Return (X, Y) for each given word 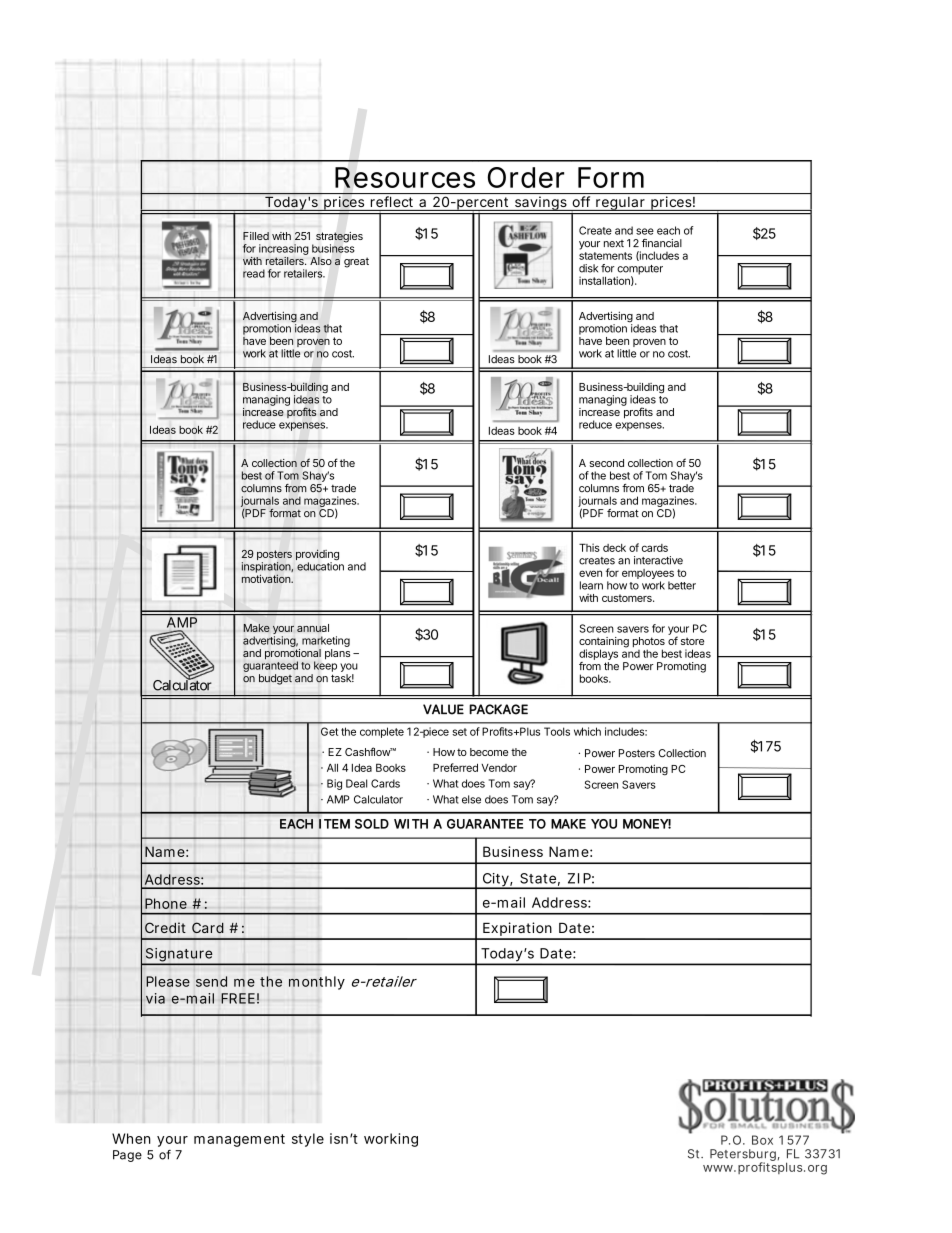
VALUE (443, 709)
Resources (405, 177)
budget (275, 679)
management (239, 1140)
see (645, 231)
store (692, 641)
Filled (256, 236)
